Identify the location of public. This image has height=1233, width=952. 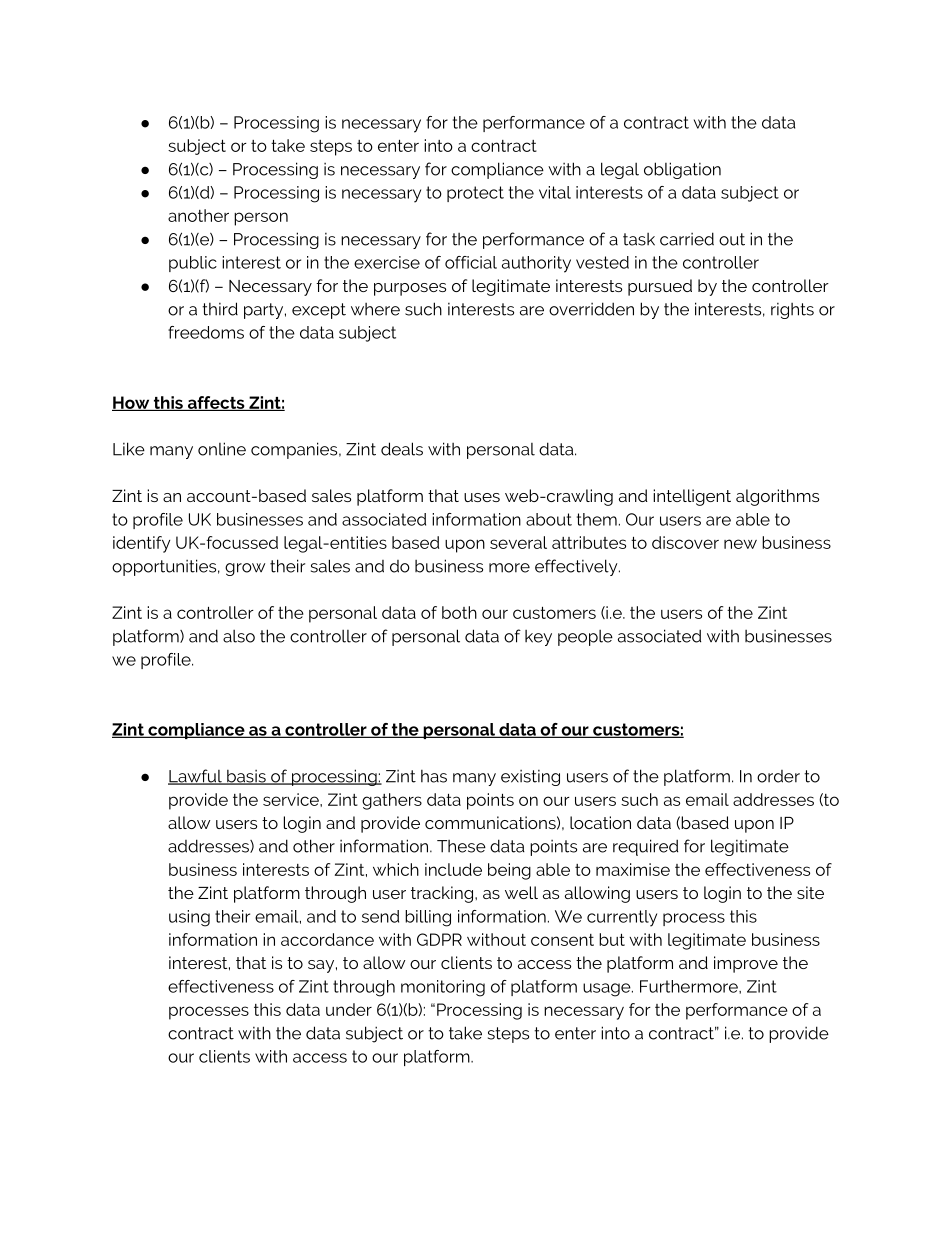
(193, 264).
